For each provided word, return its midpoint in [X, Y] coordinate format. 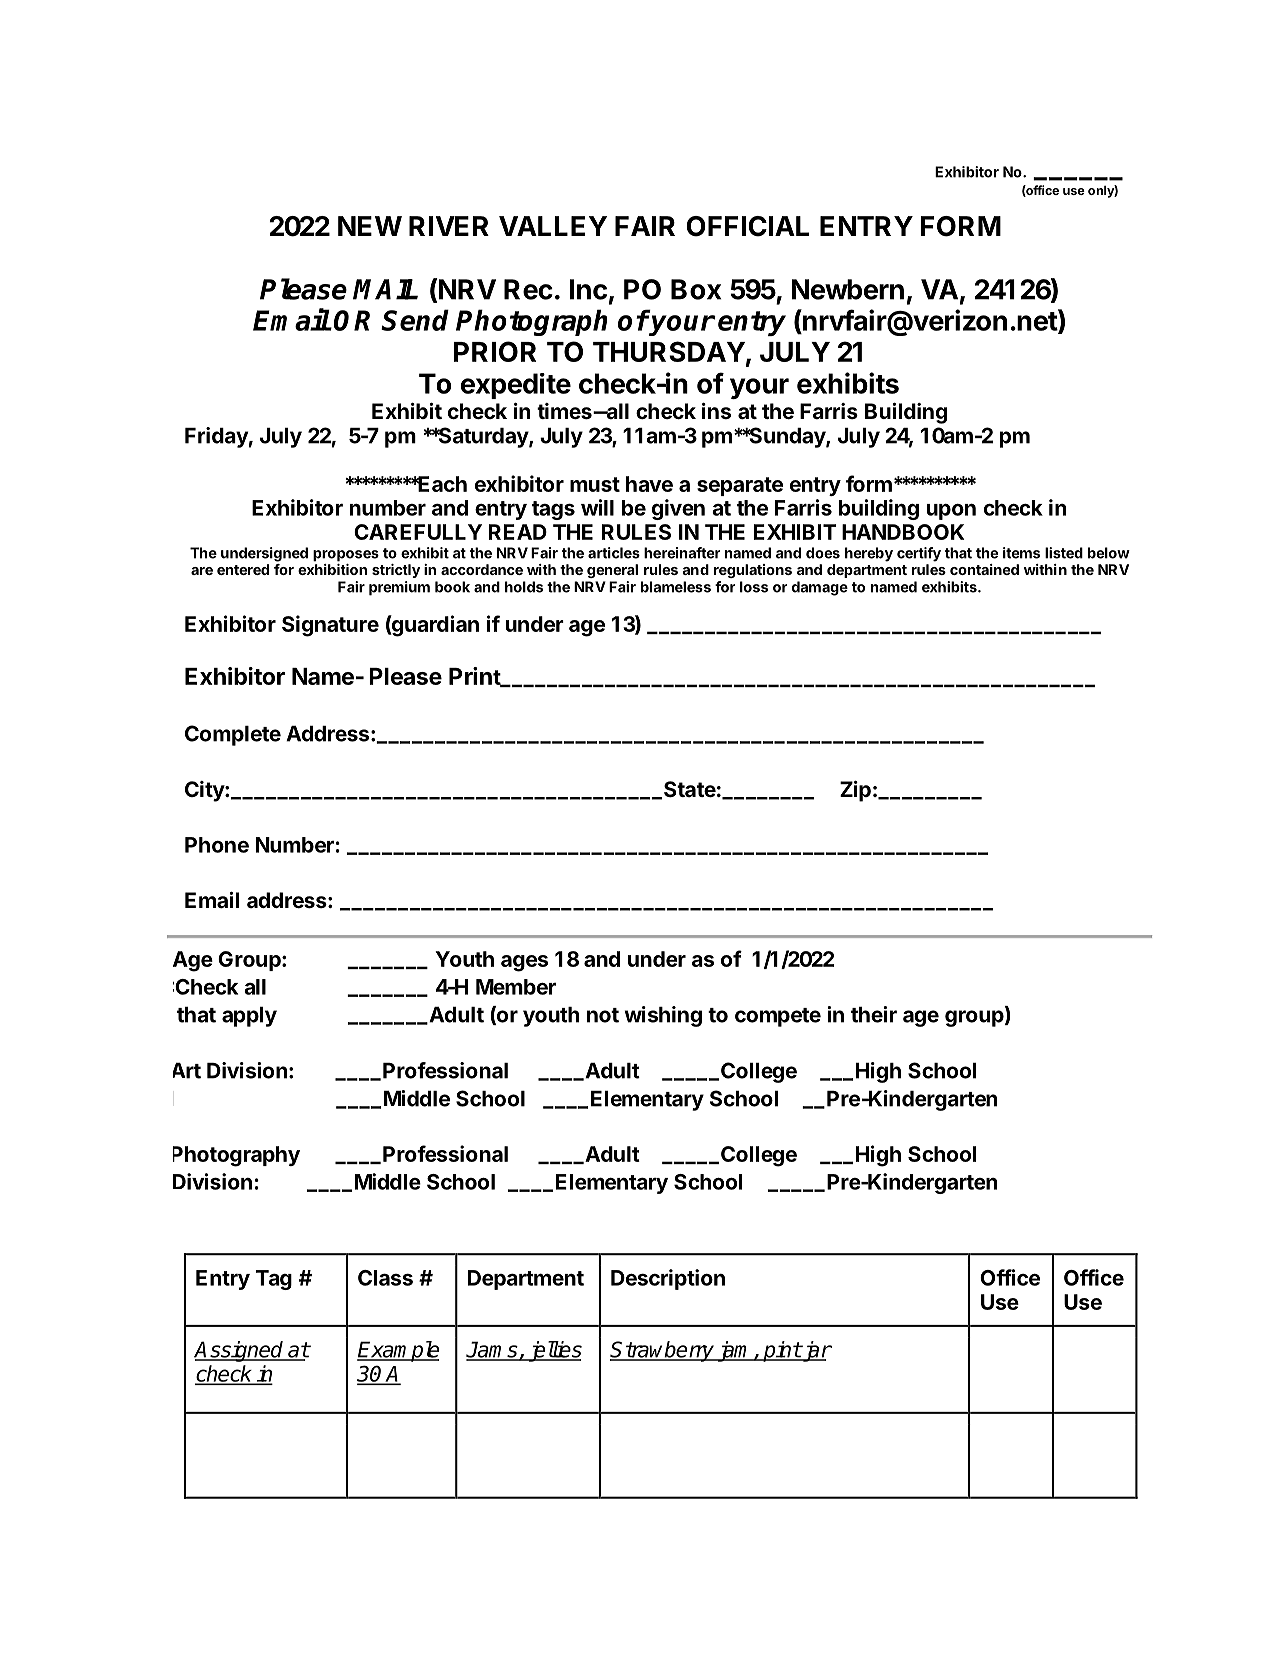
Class [385, 1278]
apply [249, 1017]
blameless [676, 587]
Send [415, 320]
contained [984, 569]
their [874, 1014]
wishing [663, 1016]
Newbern [847, 289]
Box [696, 289]
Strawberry [663, 1351]
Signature [330, 626]
